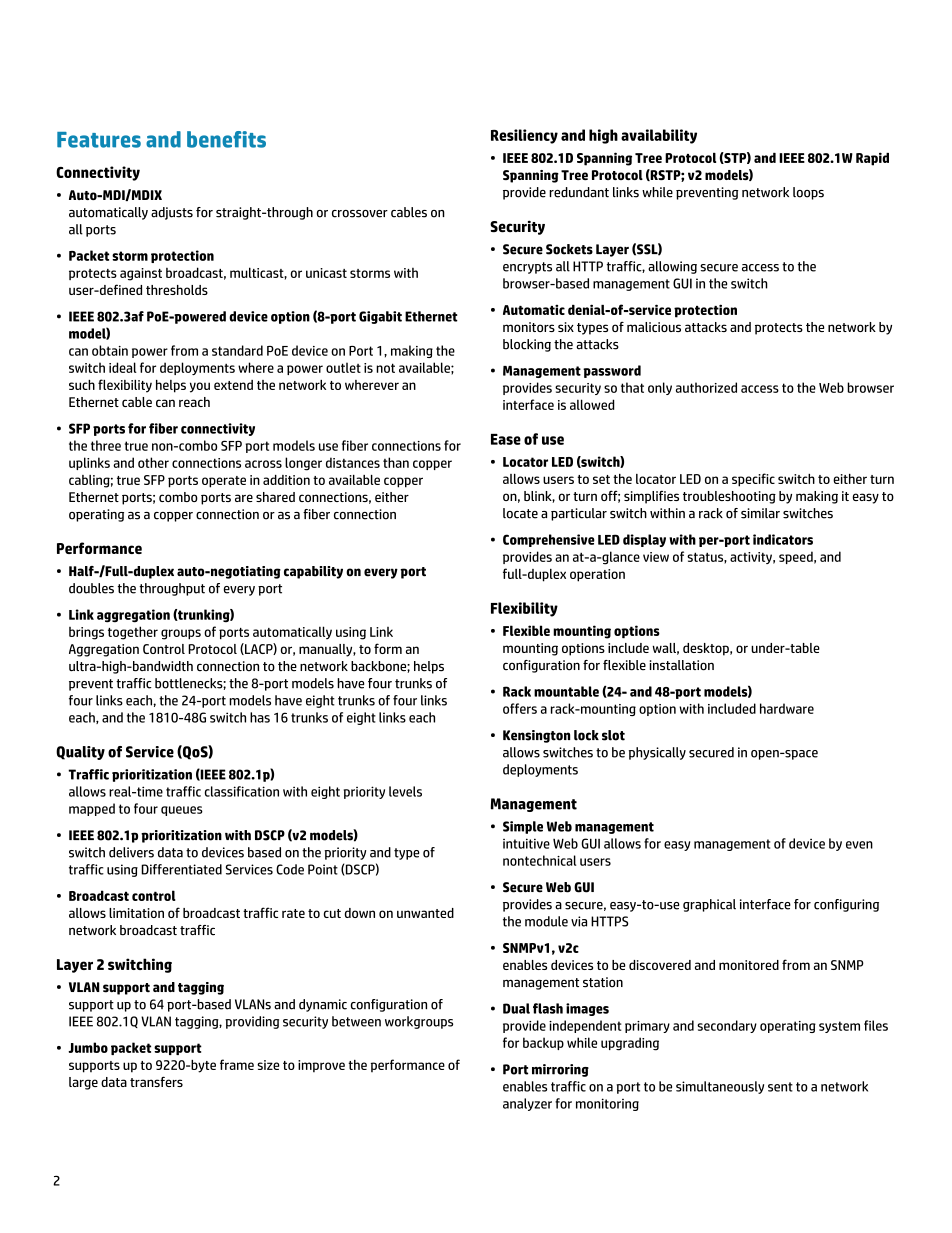 The width and height of the screenshot is (952, 1233). I want to click on together, so click(133, 633).
